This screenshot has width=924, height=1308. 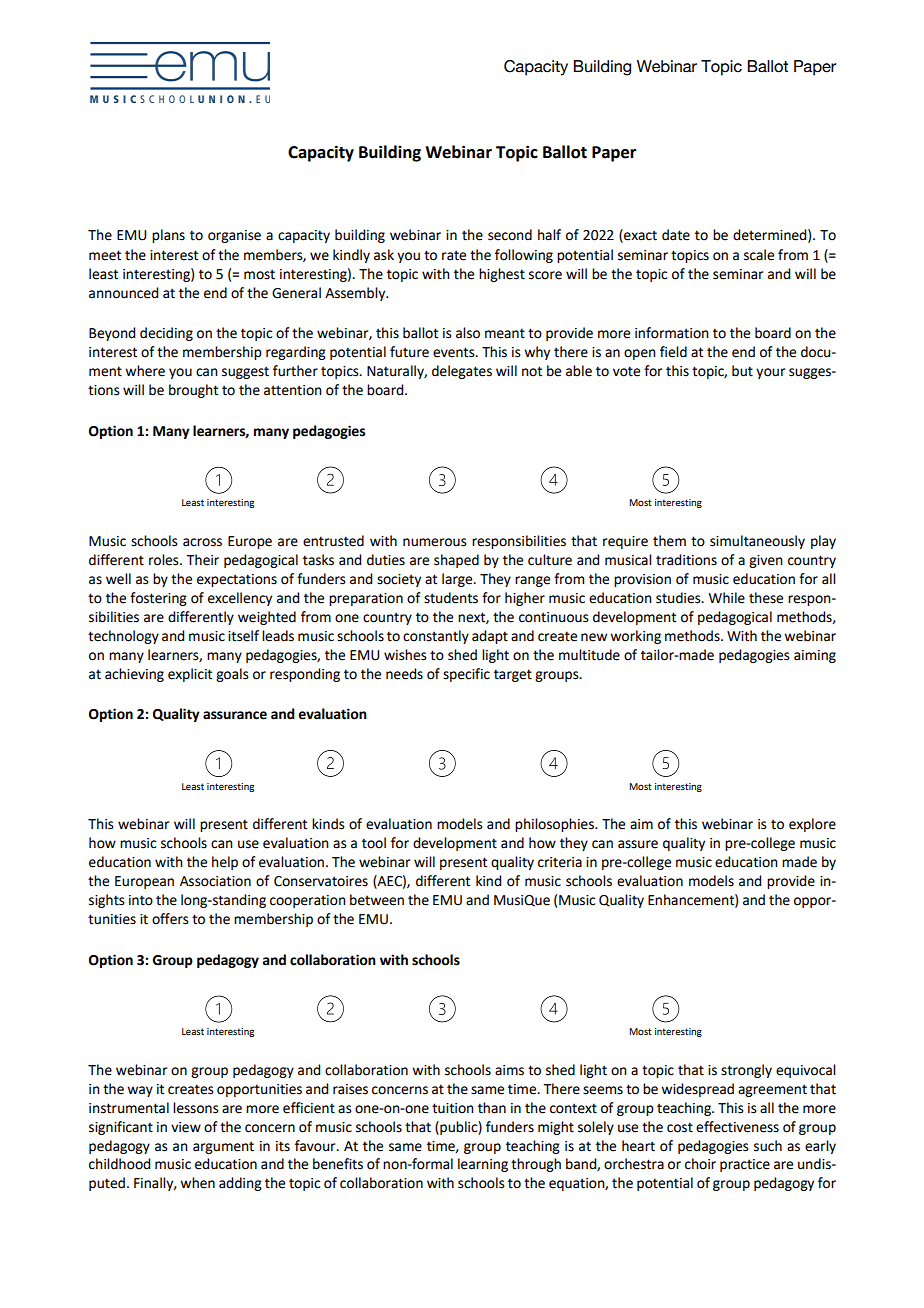 I want to click on tool, so click(x=374, y=843).
